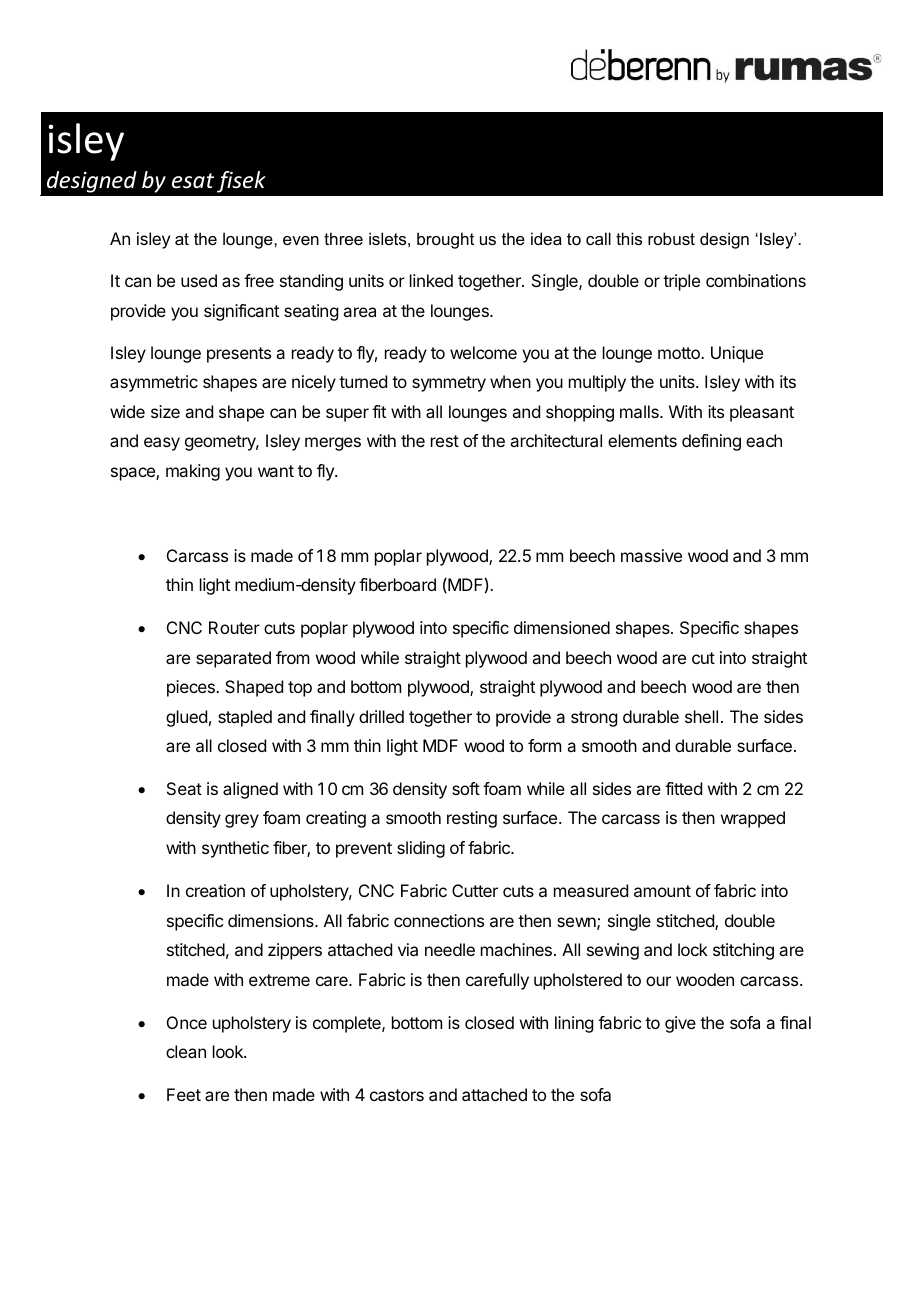 This page has height=1308, width=924. I want to click on aligned, so click(250, 790).
